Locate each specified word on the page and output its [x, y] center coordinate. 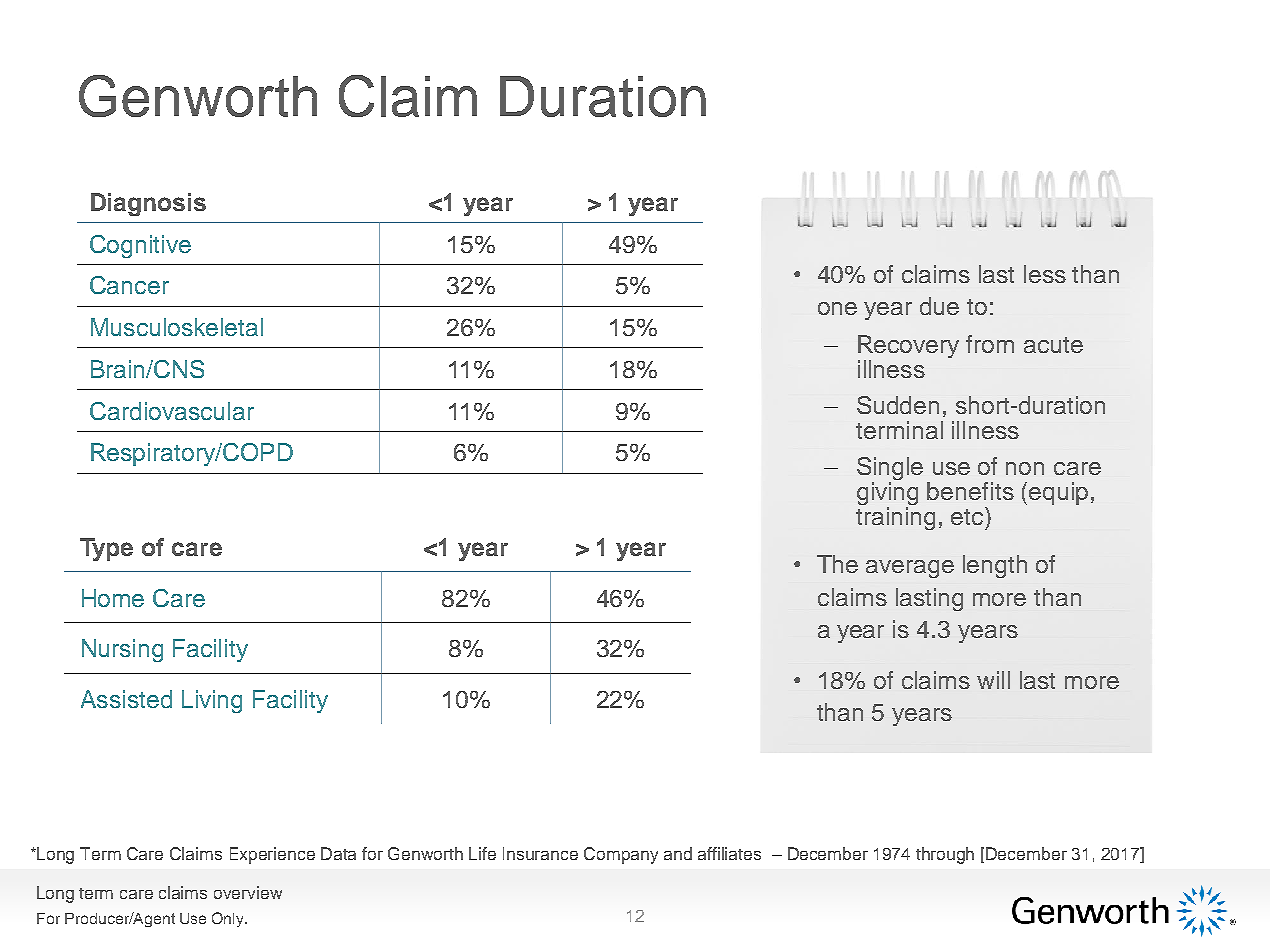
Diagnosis [148, 204]
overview [248, 892]
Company [621, 855]
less [1045, 274]
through [945, 855]
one [837, 308]
